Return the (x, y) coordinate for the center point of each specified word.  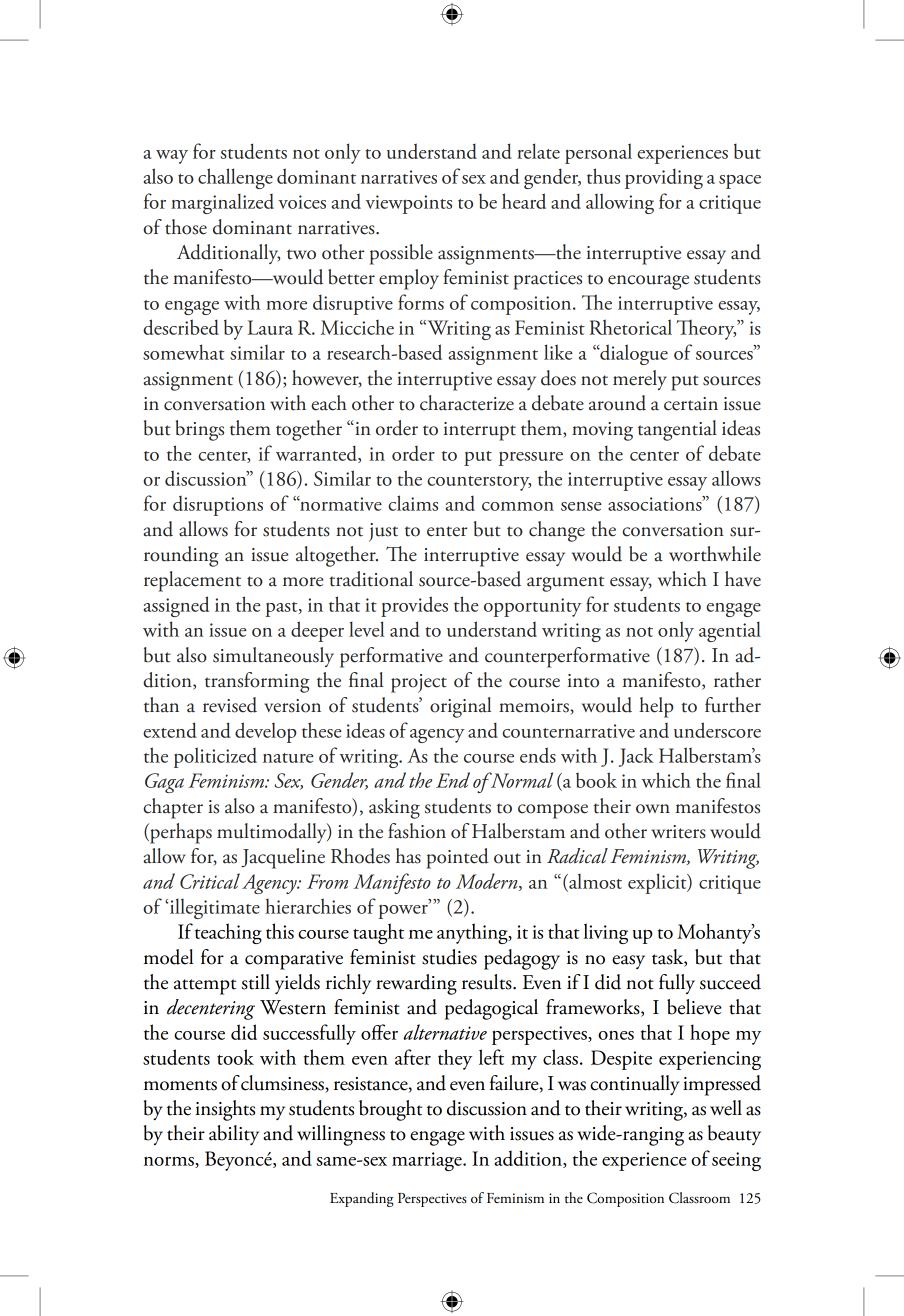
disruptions (218, 506)
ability (234, 1135)
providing (664, 178)
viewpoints (409, 204)
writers (678, 832)
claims (413, 503)
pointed (458, 858)
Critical (210, 881)
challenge (235, 178)
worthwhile (715, 554)
